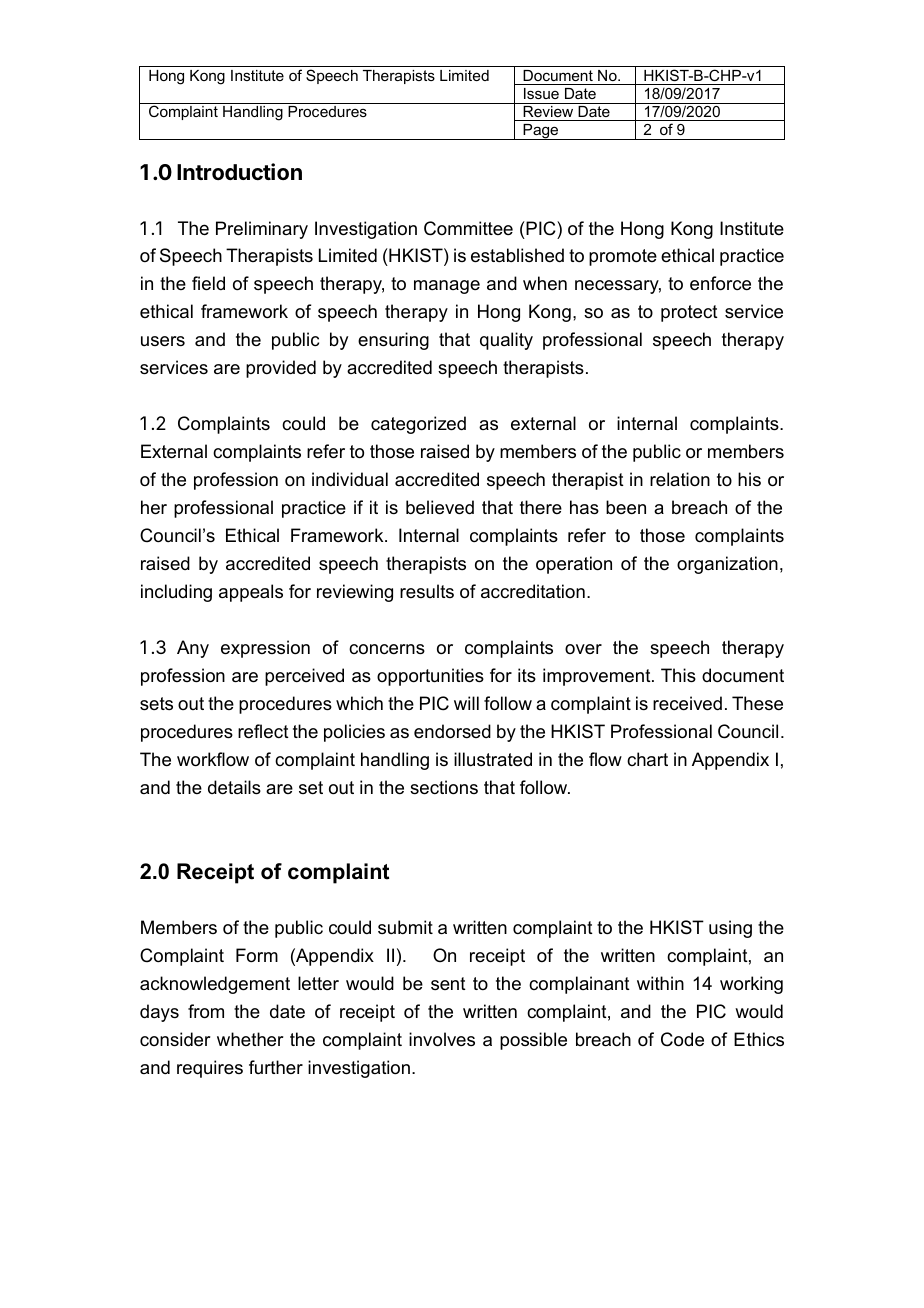 The width and height of the screenshot is (924, 1308). I want to click on details, so click(234, 787).
